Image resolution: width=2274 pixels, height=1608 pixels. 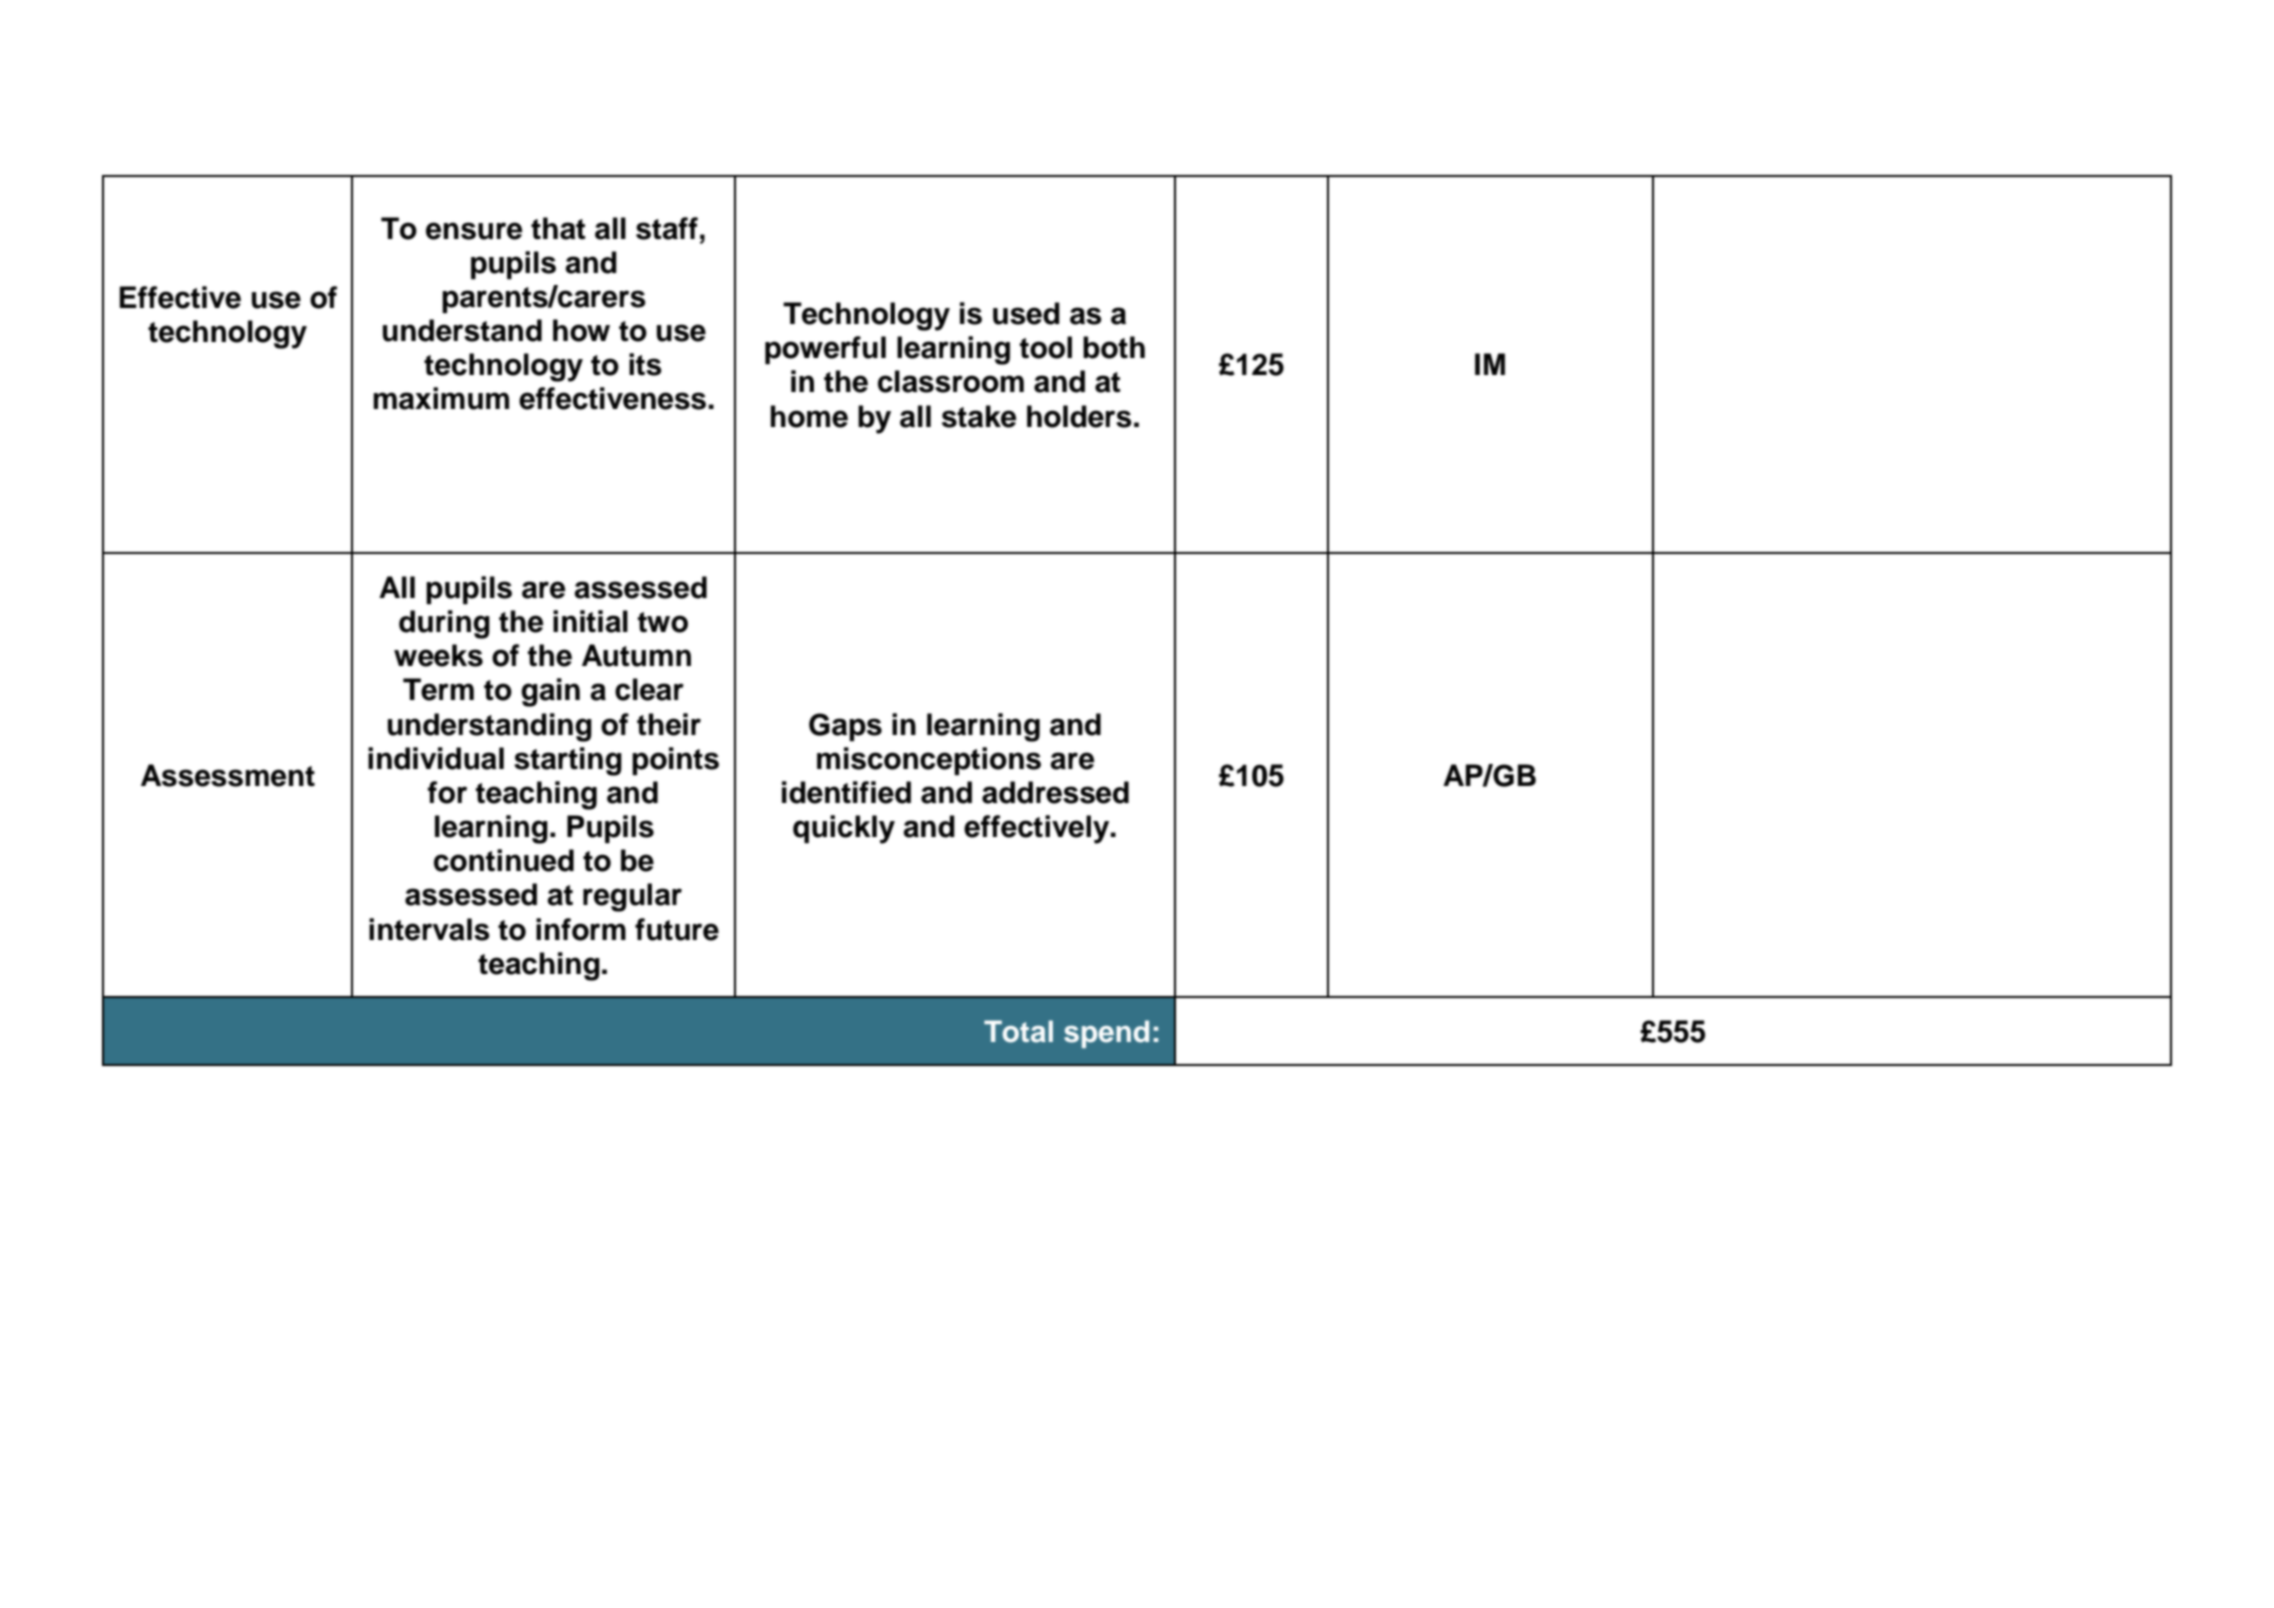 I want to click on addressed, so click(x=1055, y=792).
